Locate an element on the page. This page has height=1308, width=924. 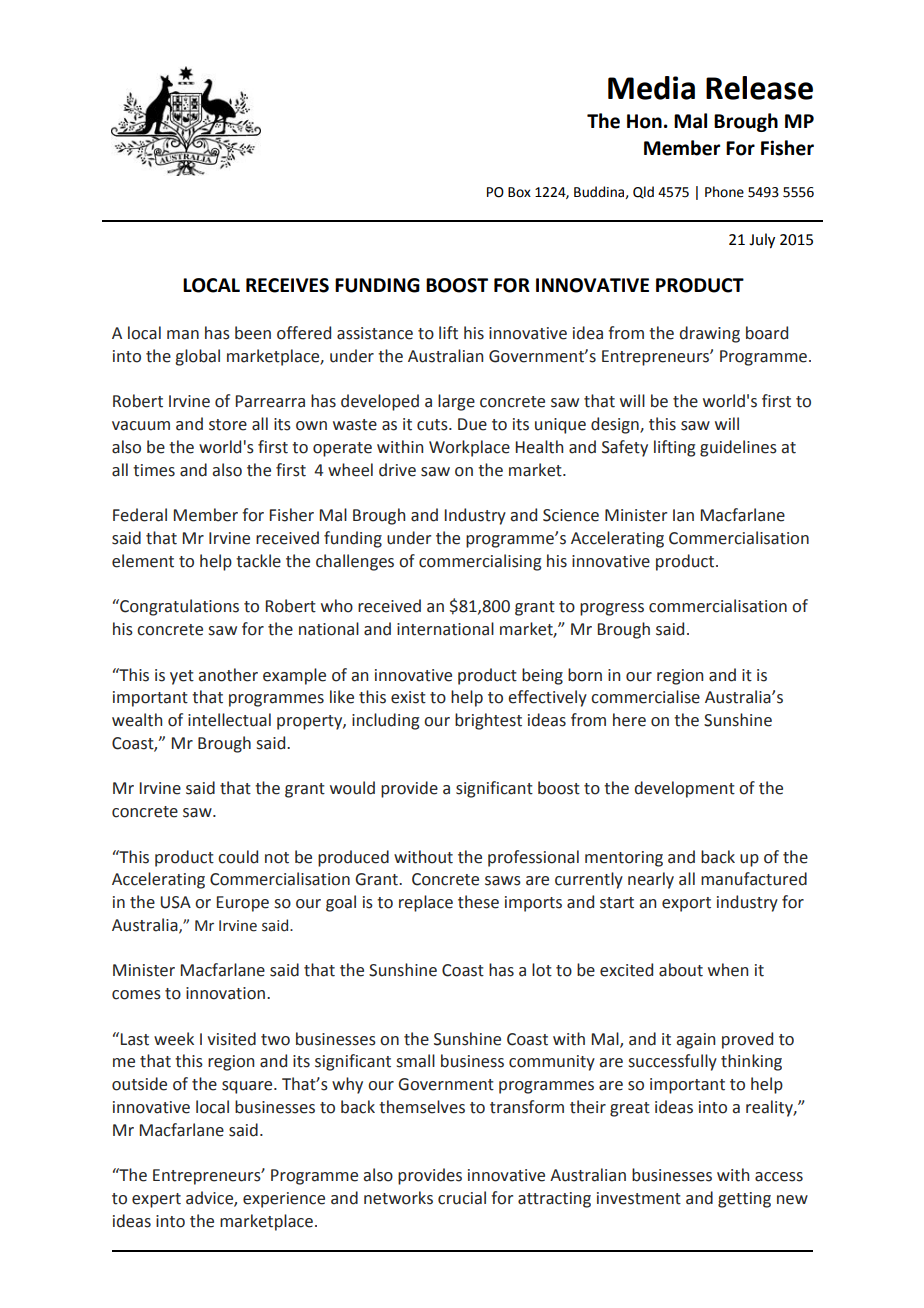
guidelines is located at coordinates (738, 448).
